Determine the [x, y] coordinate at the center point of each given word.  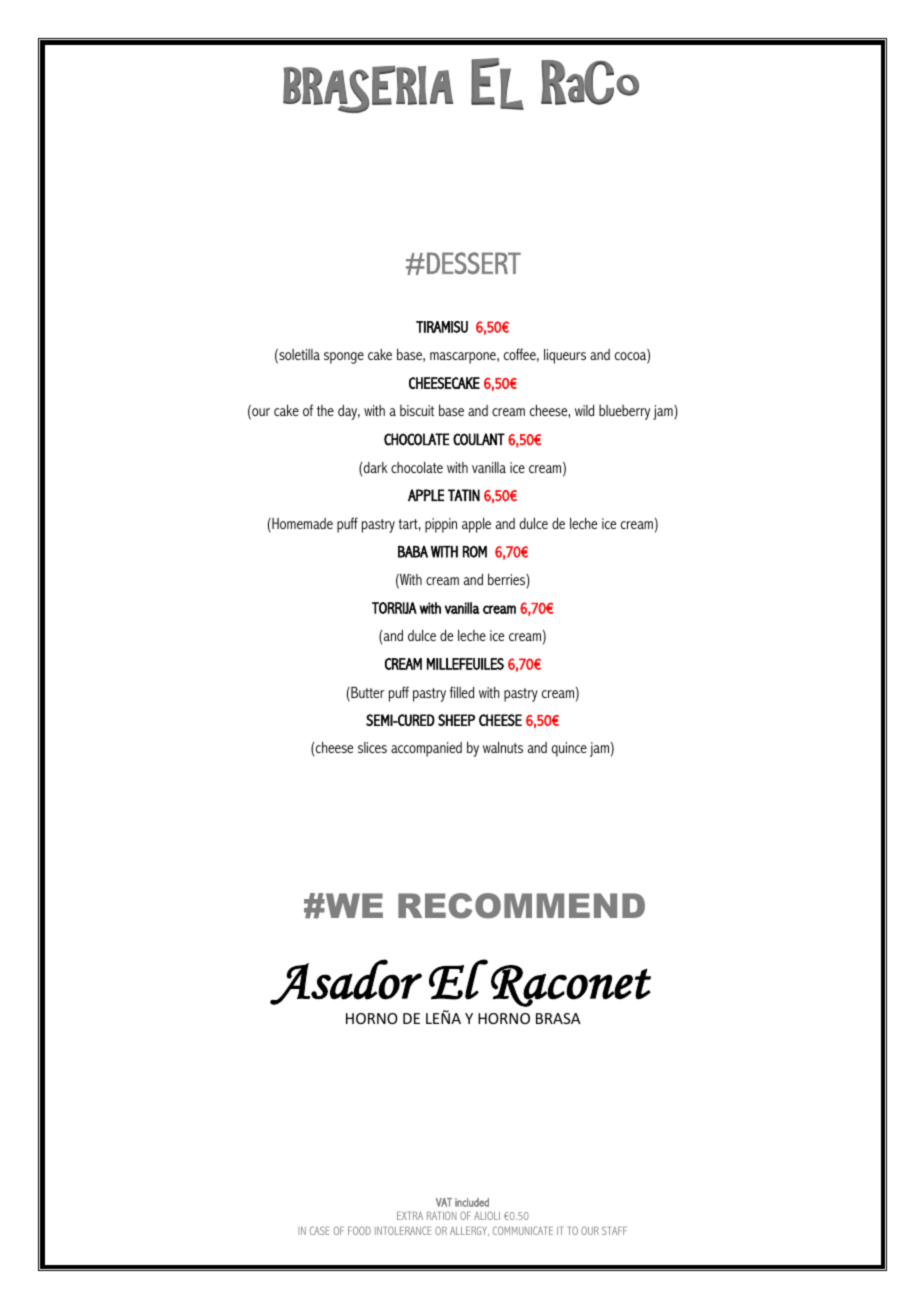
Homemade [301, 525]
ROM [475, 552]
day [349, 412]
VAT [444, 1202]
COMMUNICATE [523, 1230]
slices [372, 747]
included [472, 1202]
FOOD [359, 1230]
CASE [320, 1230]
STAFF [614, 1230]
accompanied [426, 749]
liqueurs [565, 356]
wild [584, 410]
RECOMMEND [521, 906]
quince [569, 749]
